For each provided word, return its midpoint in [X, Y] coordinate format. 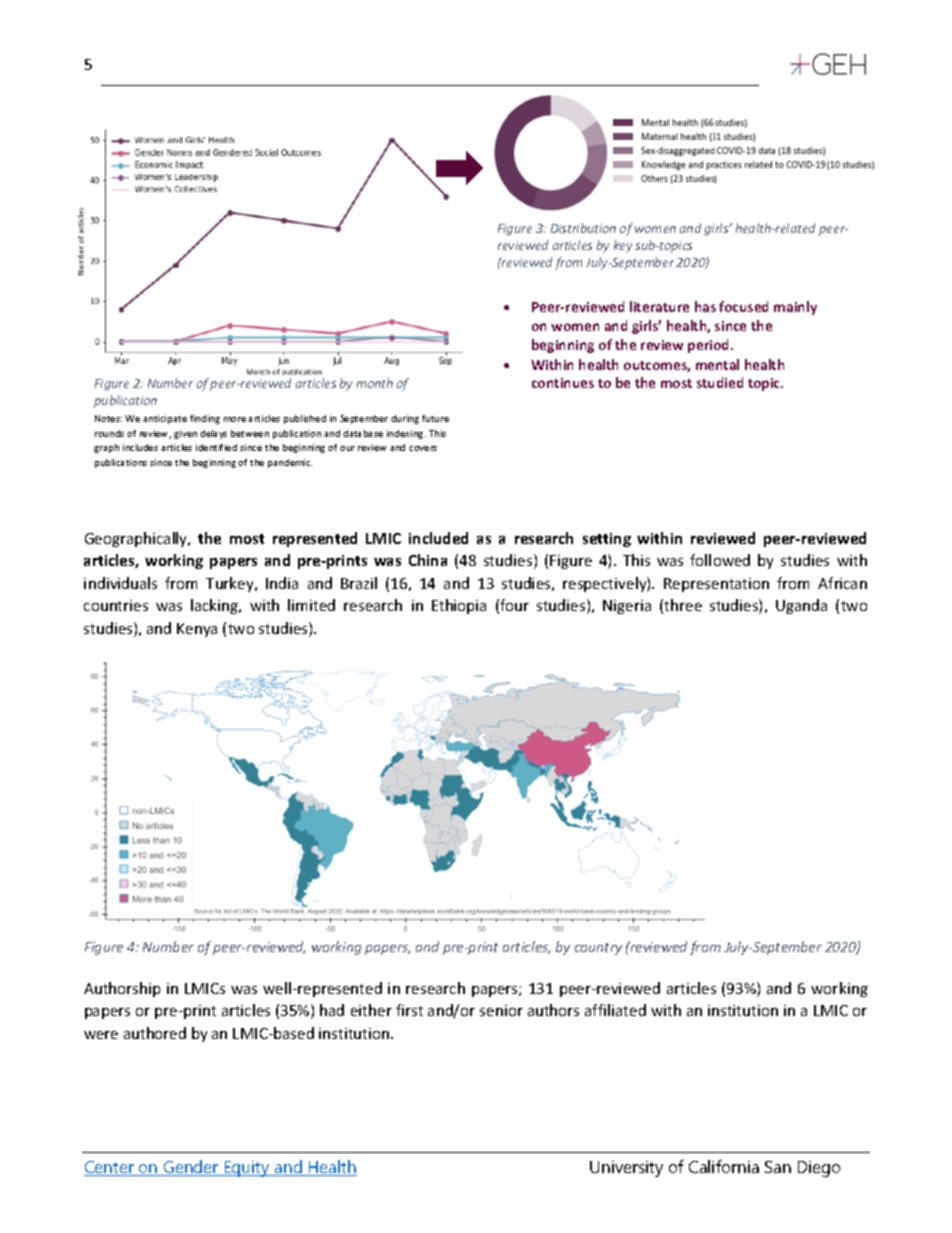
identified [216, 447]
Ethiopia [459, 606]
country [598, 949]
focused [743, 306]
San [778, 1167]
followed [720, 560]
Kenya [197, 630]
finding [205, 419]
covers [423, 448]
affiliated [615, 1010]
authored [155, 1033]
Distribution [583, 228]
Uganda [801, 606]
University [626, 1169]
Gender [191, 1168]
